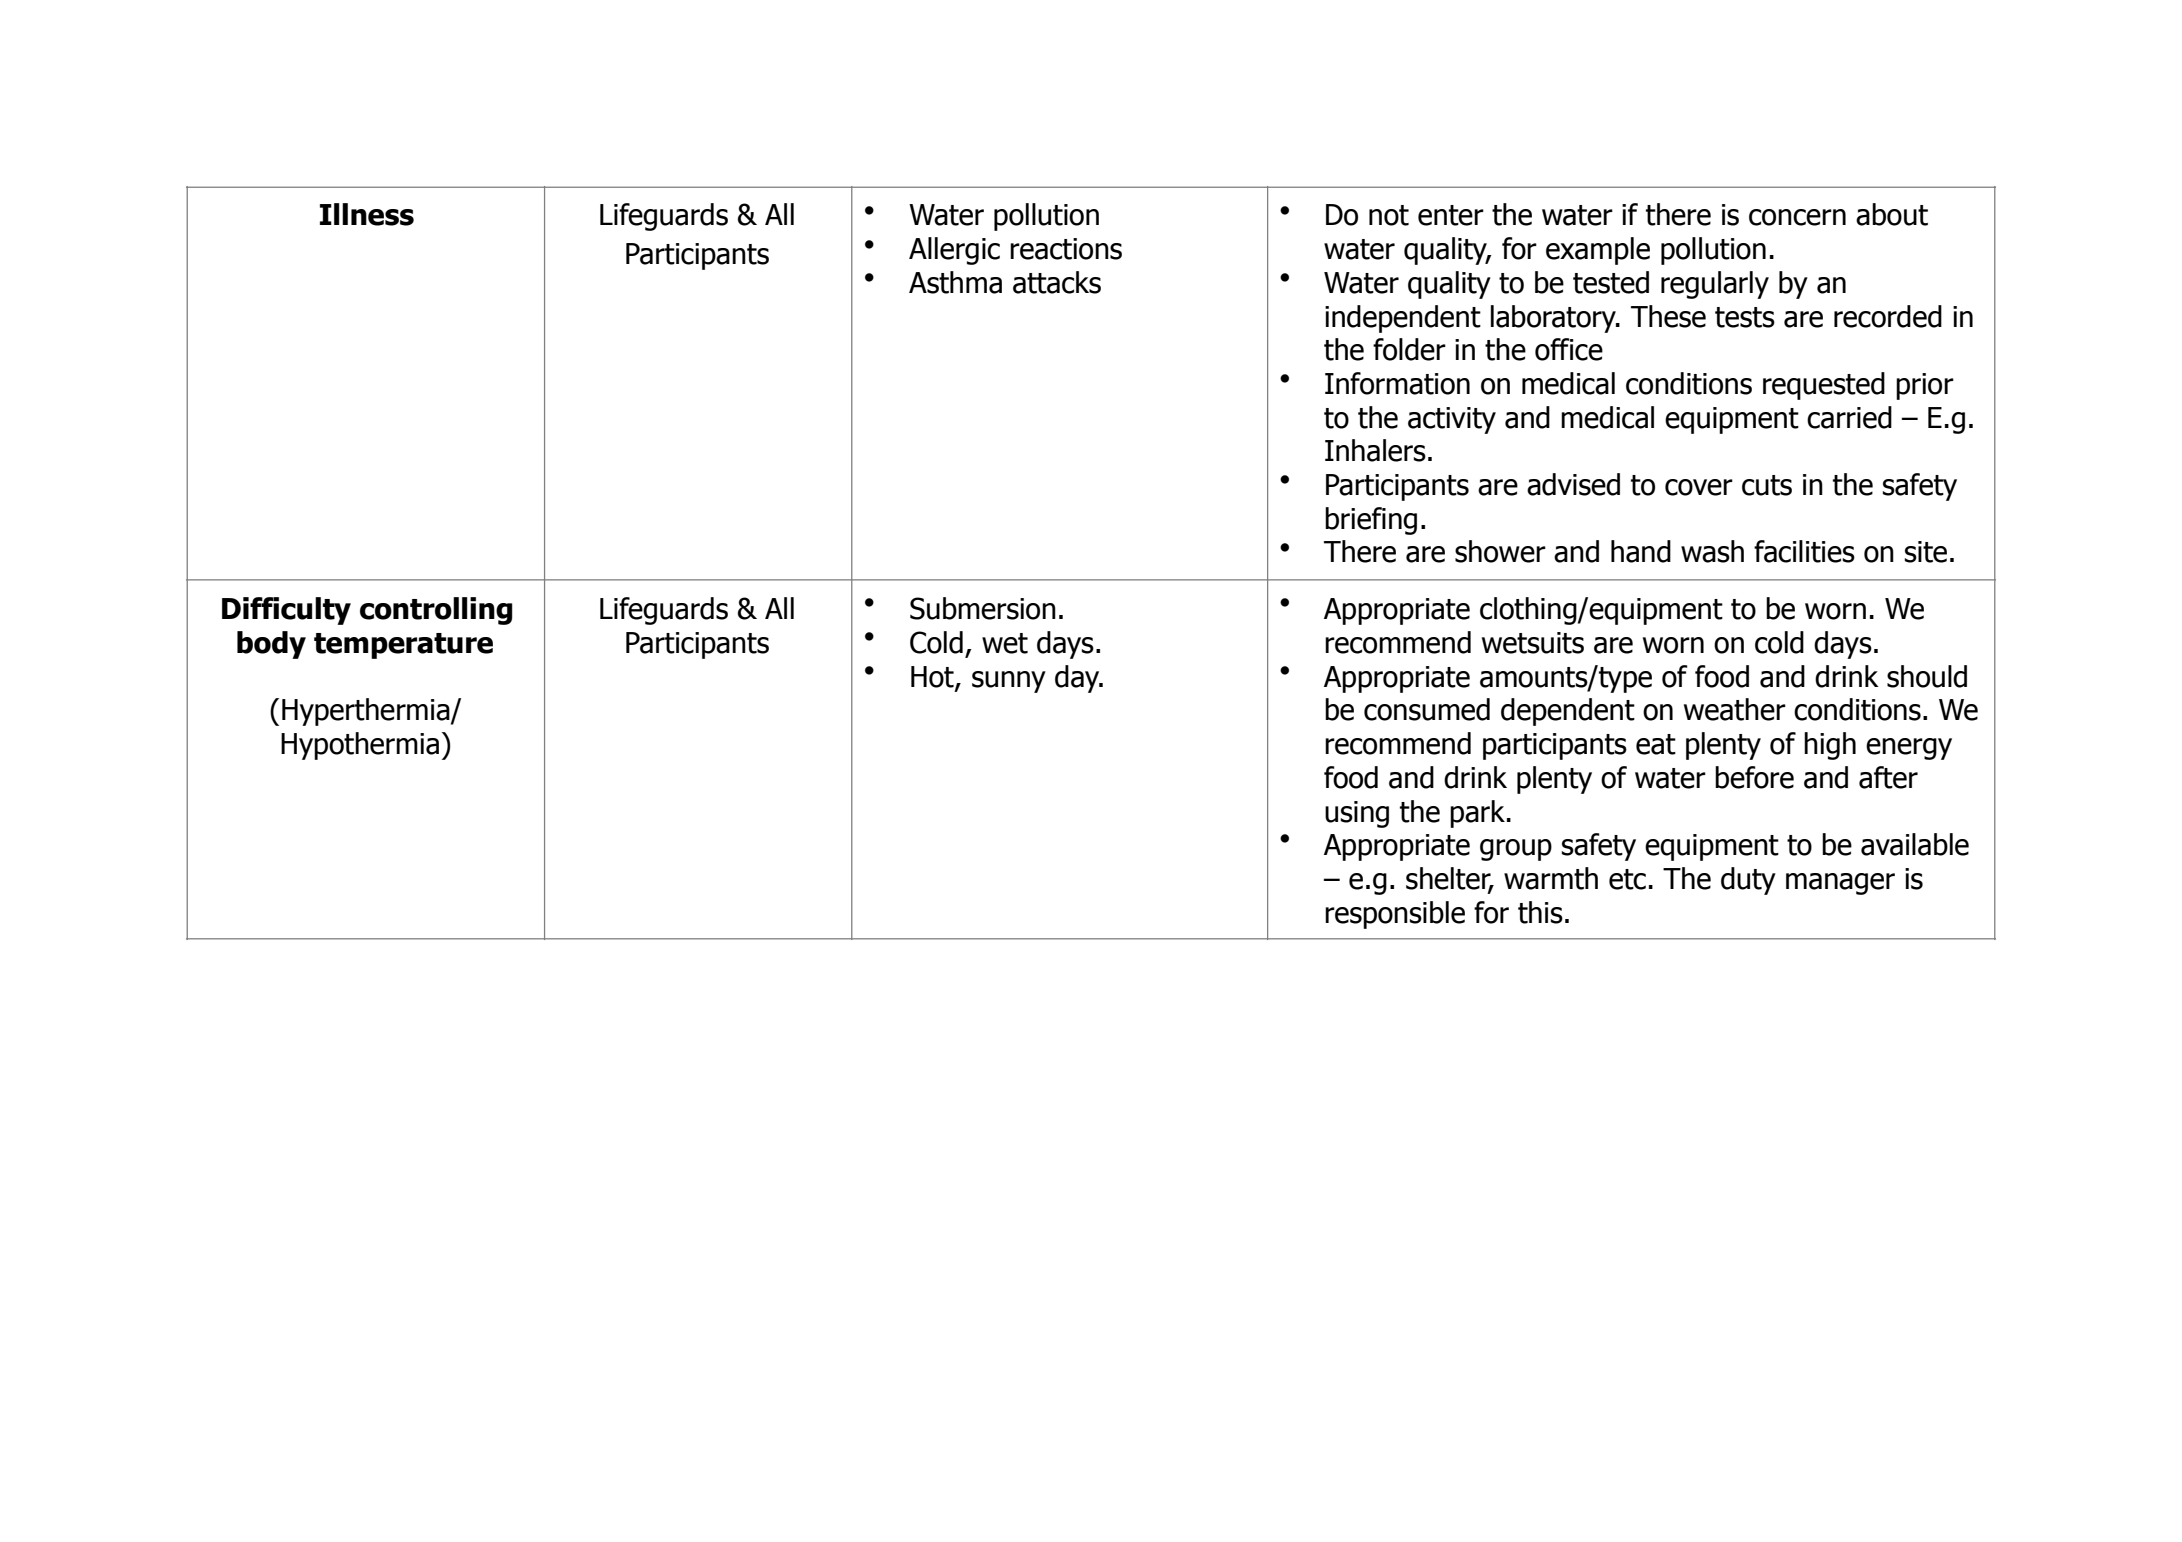  Describe the element at coordinates (1712, 551) in the page. I see `wash` at that location.
